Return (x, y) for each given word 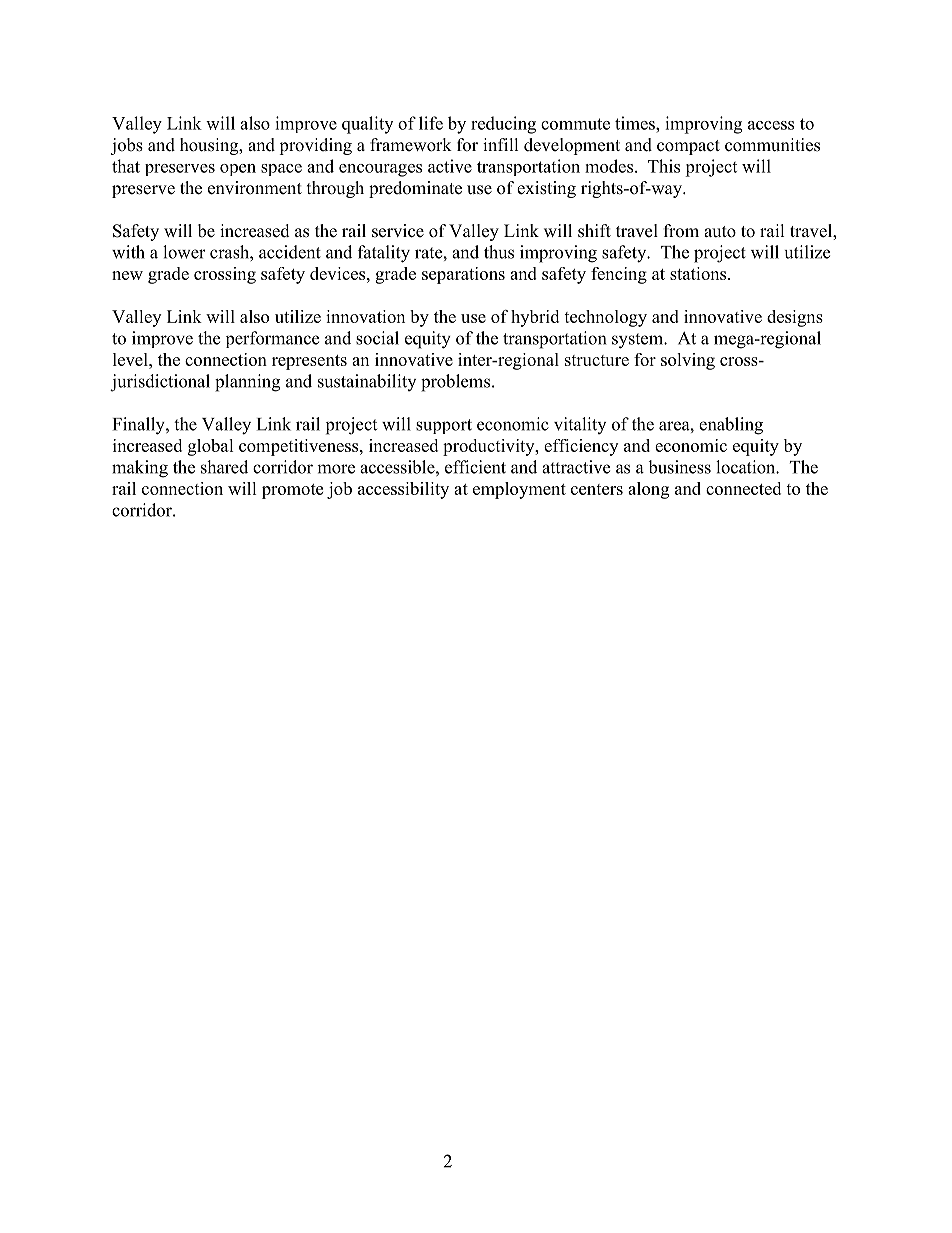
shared (224, 467)
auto (720, 232)
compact (688, 147)
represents (309, 362)
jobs (126, 146)
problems (455, 383)
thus (499, 252)
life (431, 123)
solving (688, 361)
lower (184, 252)
